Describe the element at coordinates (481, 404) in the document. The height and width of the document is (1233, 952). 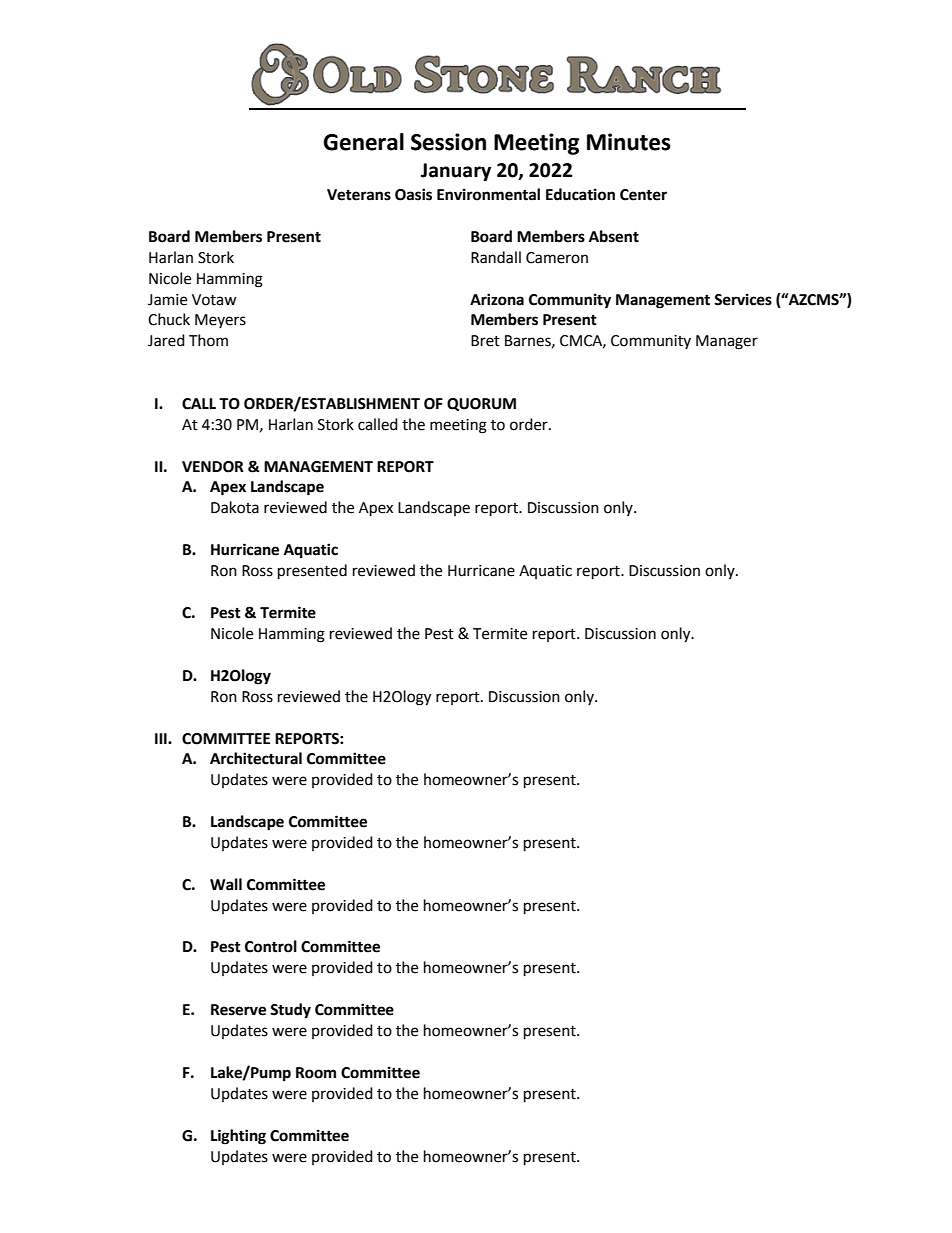
I see `QUORUM` at that location.
